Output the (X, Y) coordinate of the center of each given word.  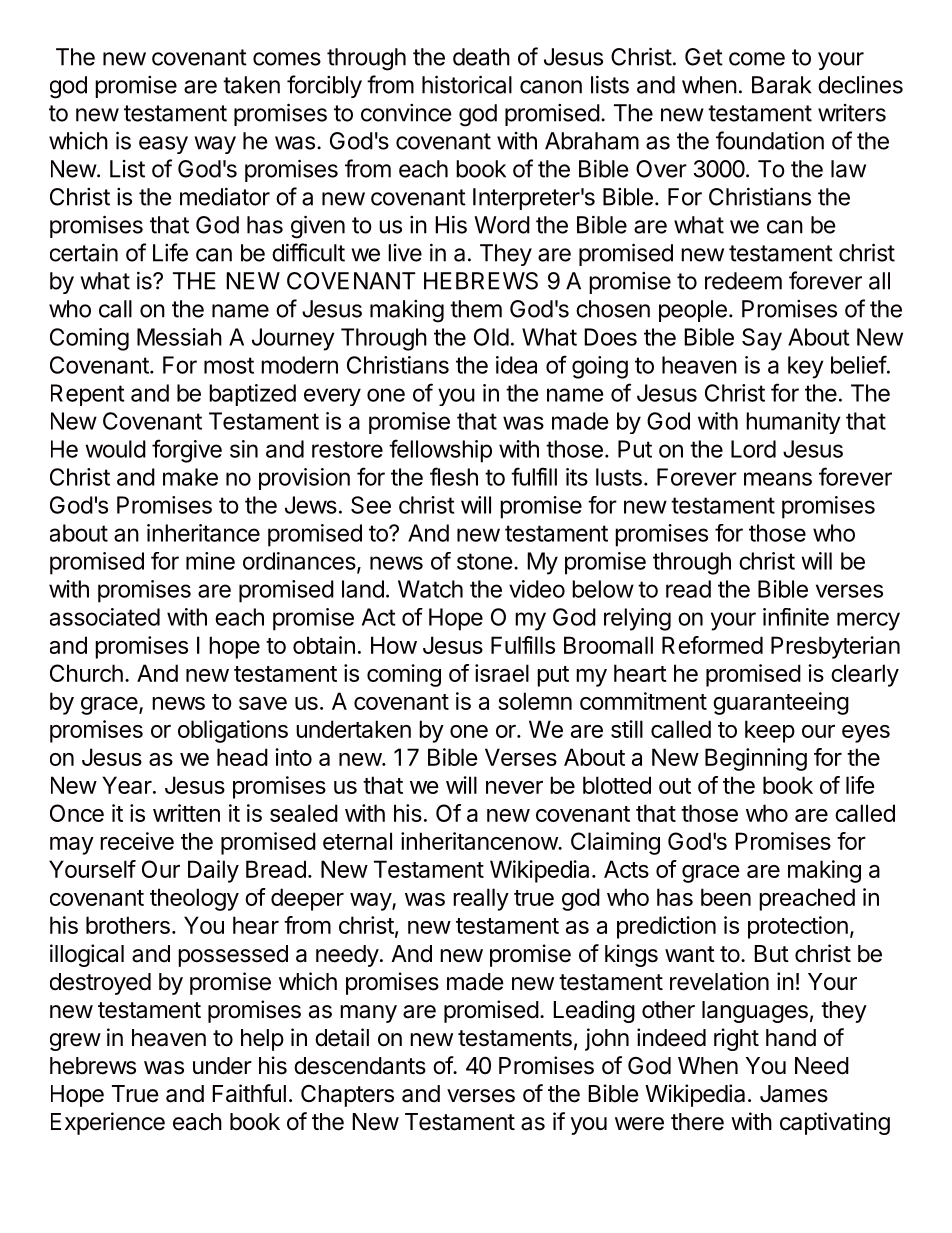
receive (137, 841)
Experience (108, 1123)
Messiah (179, 337)
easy (163, 145)
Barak (781, 85)
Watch (430, 589)
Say (762, 339)
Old (491, 337)
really (481, 899)
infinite (796, 617)
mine (210, 561)
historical (467, 84)
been (726, 897)
